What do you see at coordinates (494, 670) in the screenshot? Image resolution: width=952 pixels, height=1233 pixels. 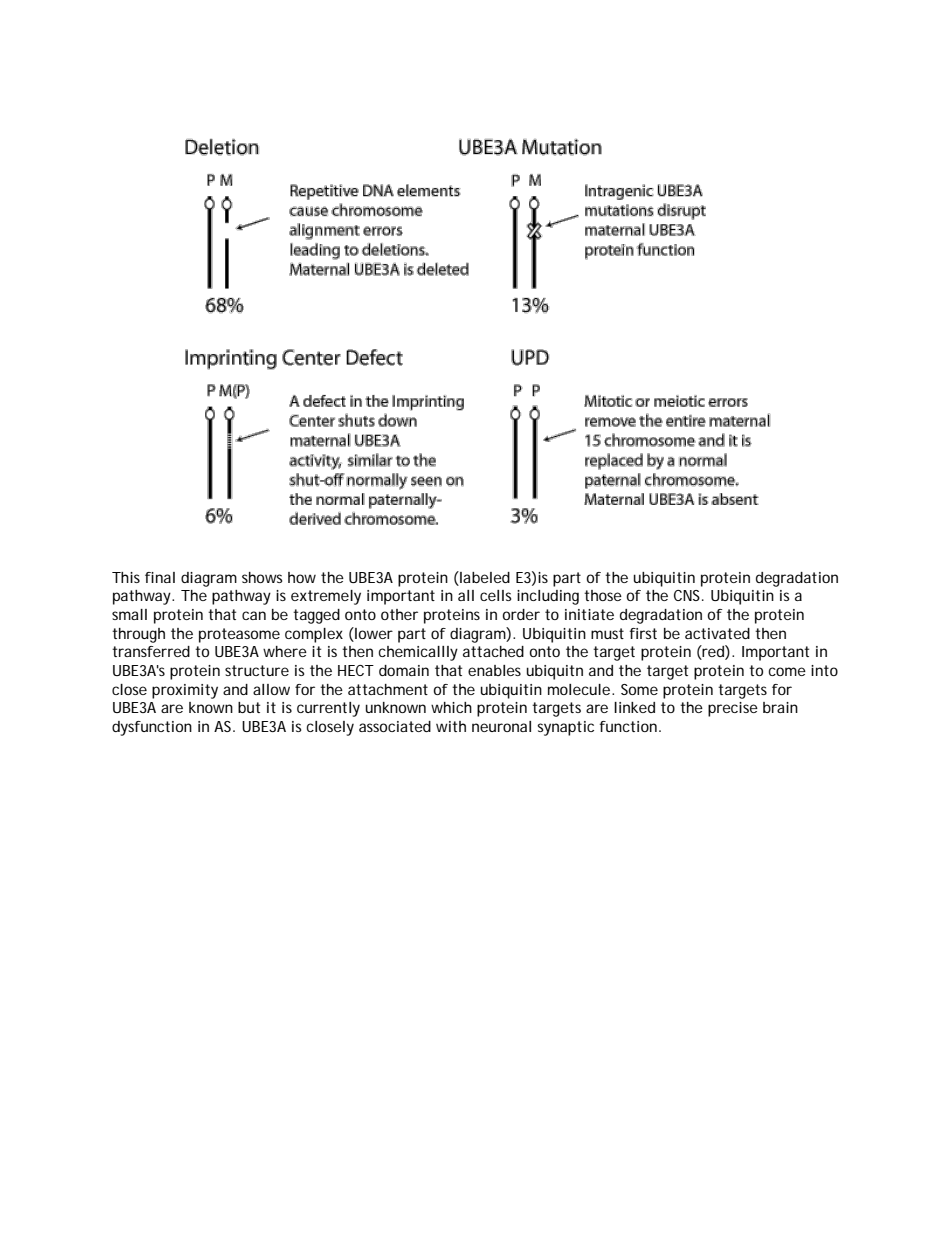 I see `enables` at bounding box center [494, 670].
